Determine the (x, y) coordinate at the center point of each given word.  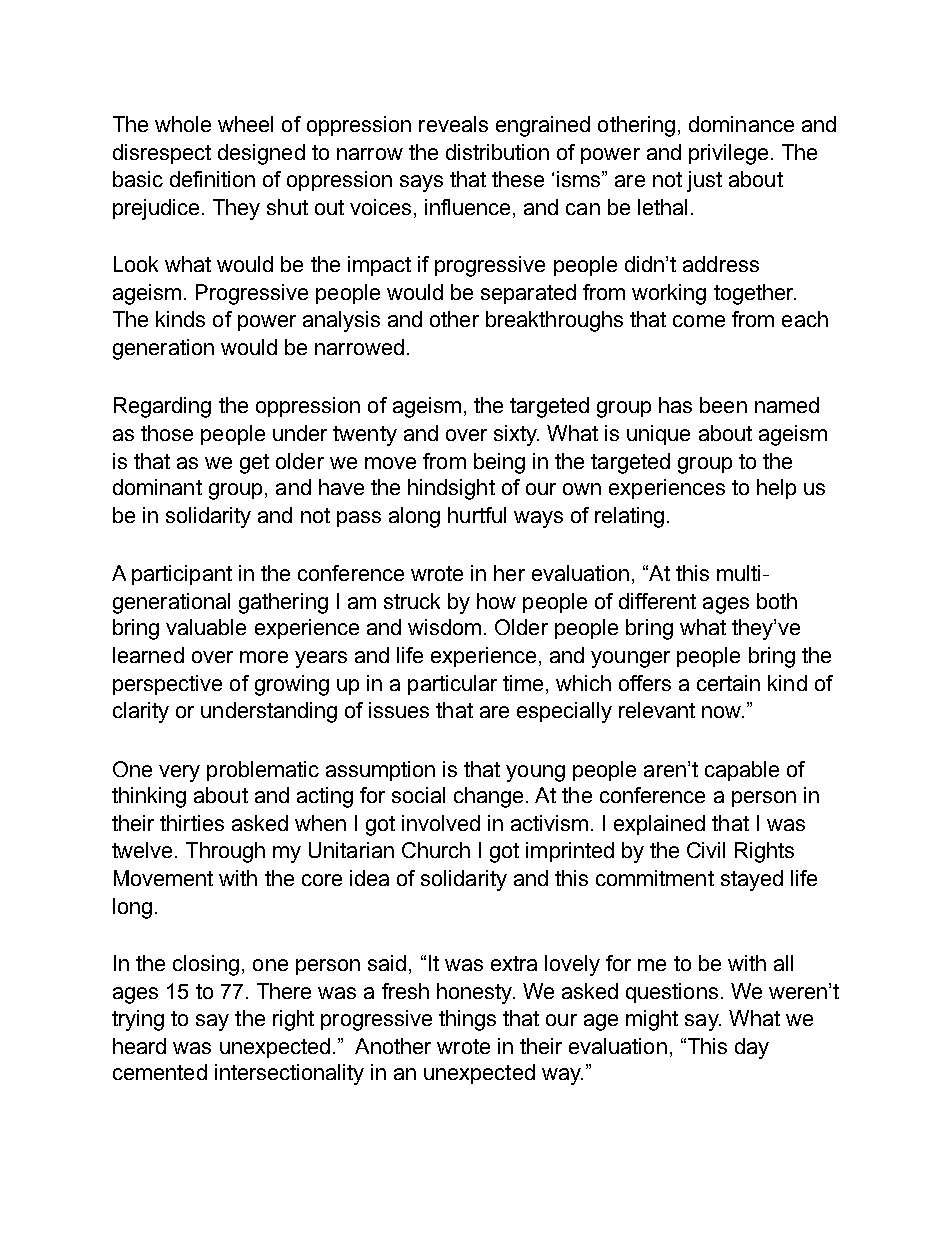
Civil (706, 850)
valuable (206, 627)
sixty (516, 435)
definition (212, 179)
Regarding (162, 407)
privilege (728, 154)
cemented (160, 1072)
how (496, 601)
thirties (192, 823)
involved (441, 823)
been (723, 405)
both (777, 601)
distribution (497, 152)
